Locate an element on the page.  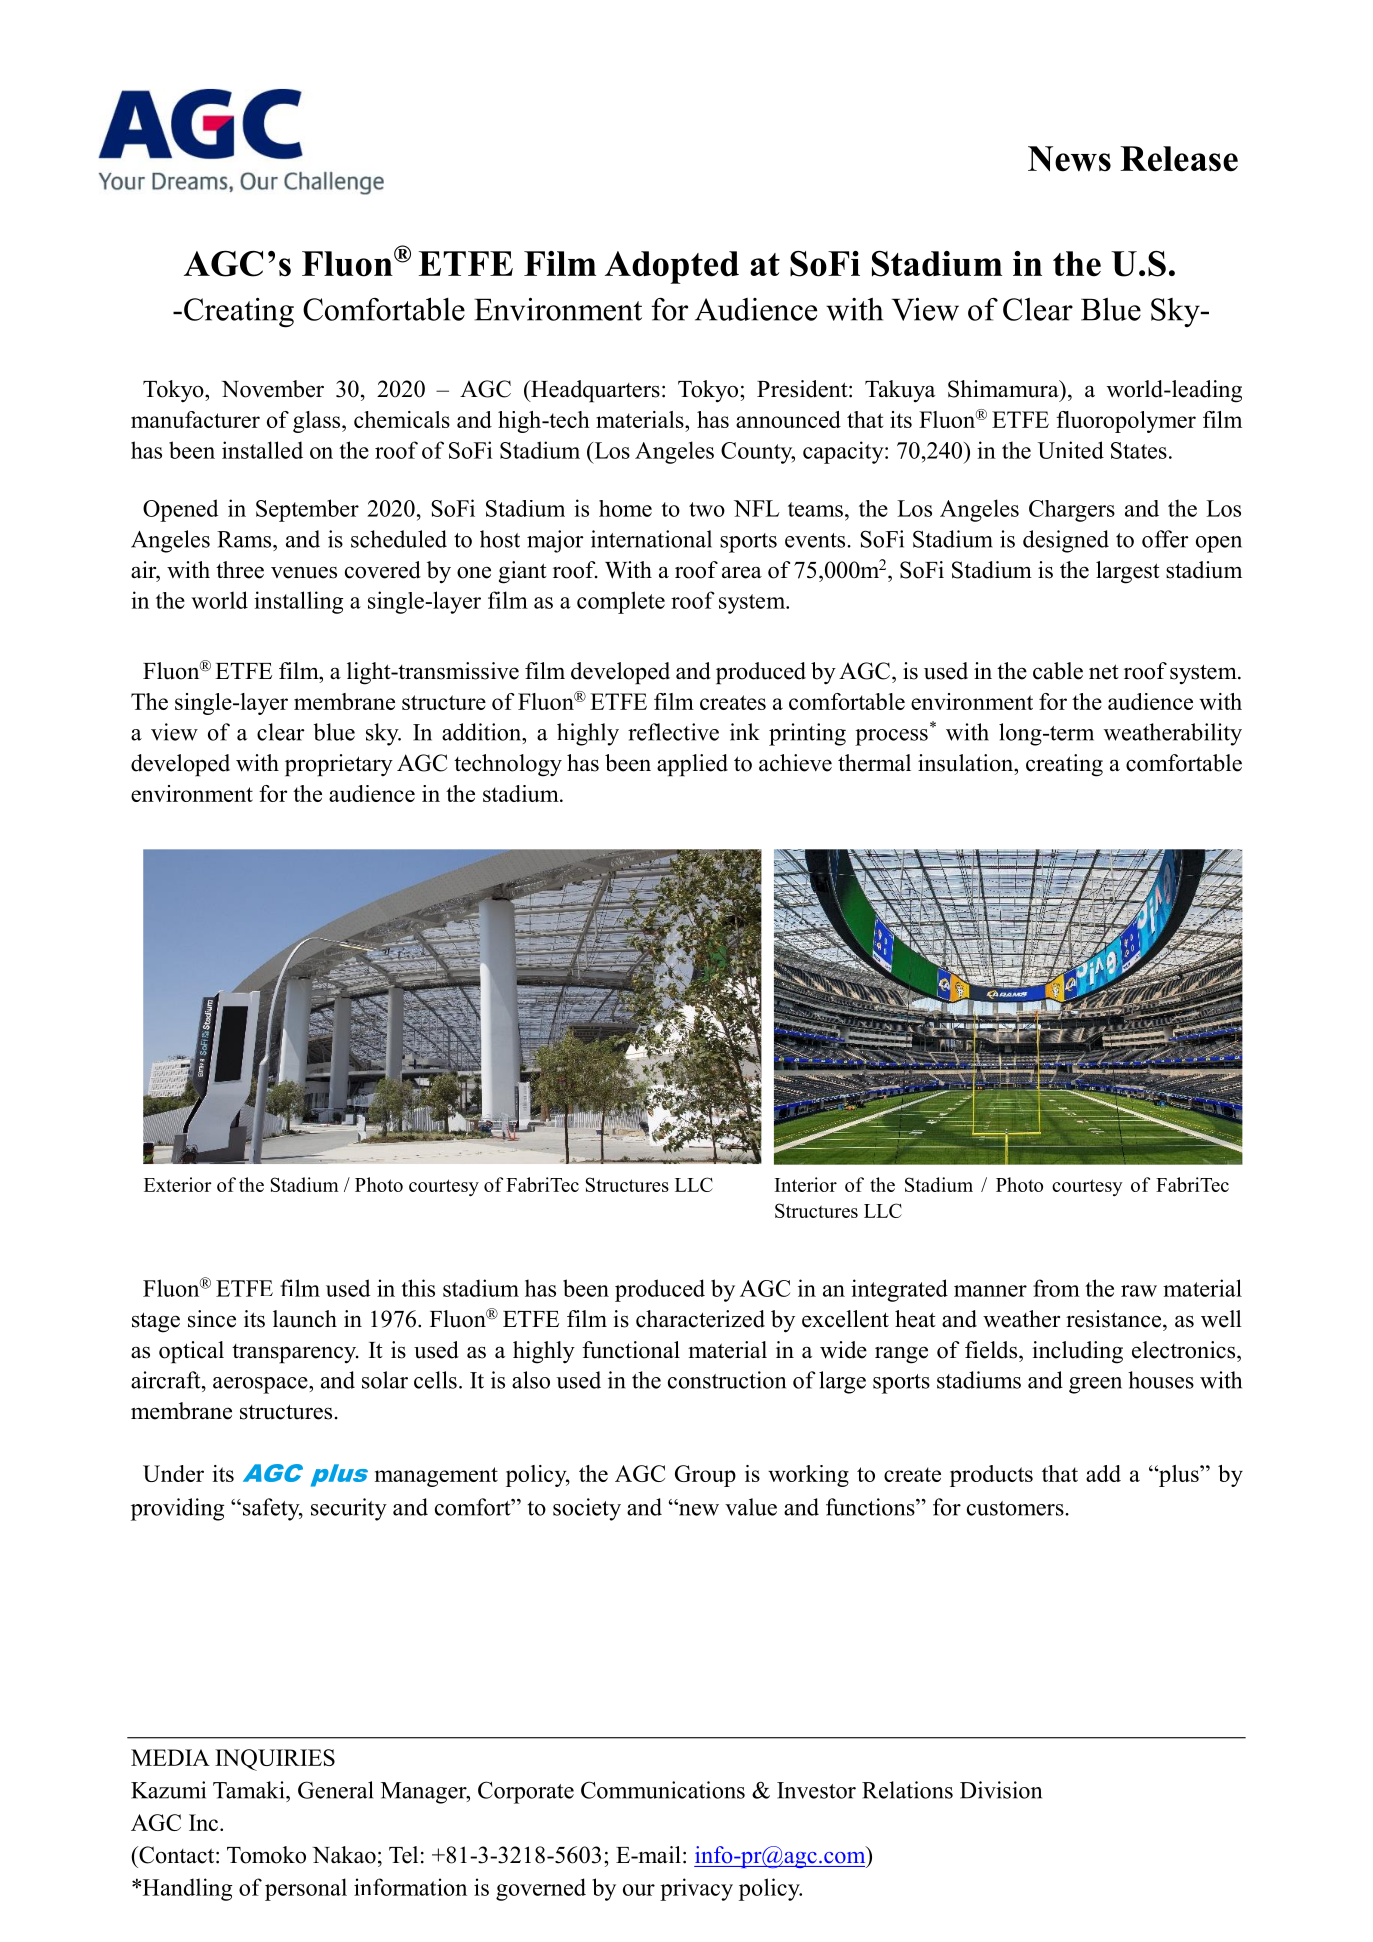
Tomoko is located at coordinates (266, 1855).
